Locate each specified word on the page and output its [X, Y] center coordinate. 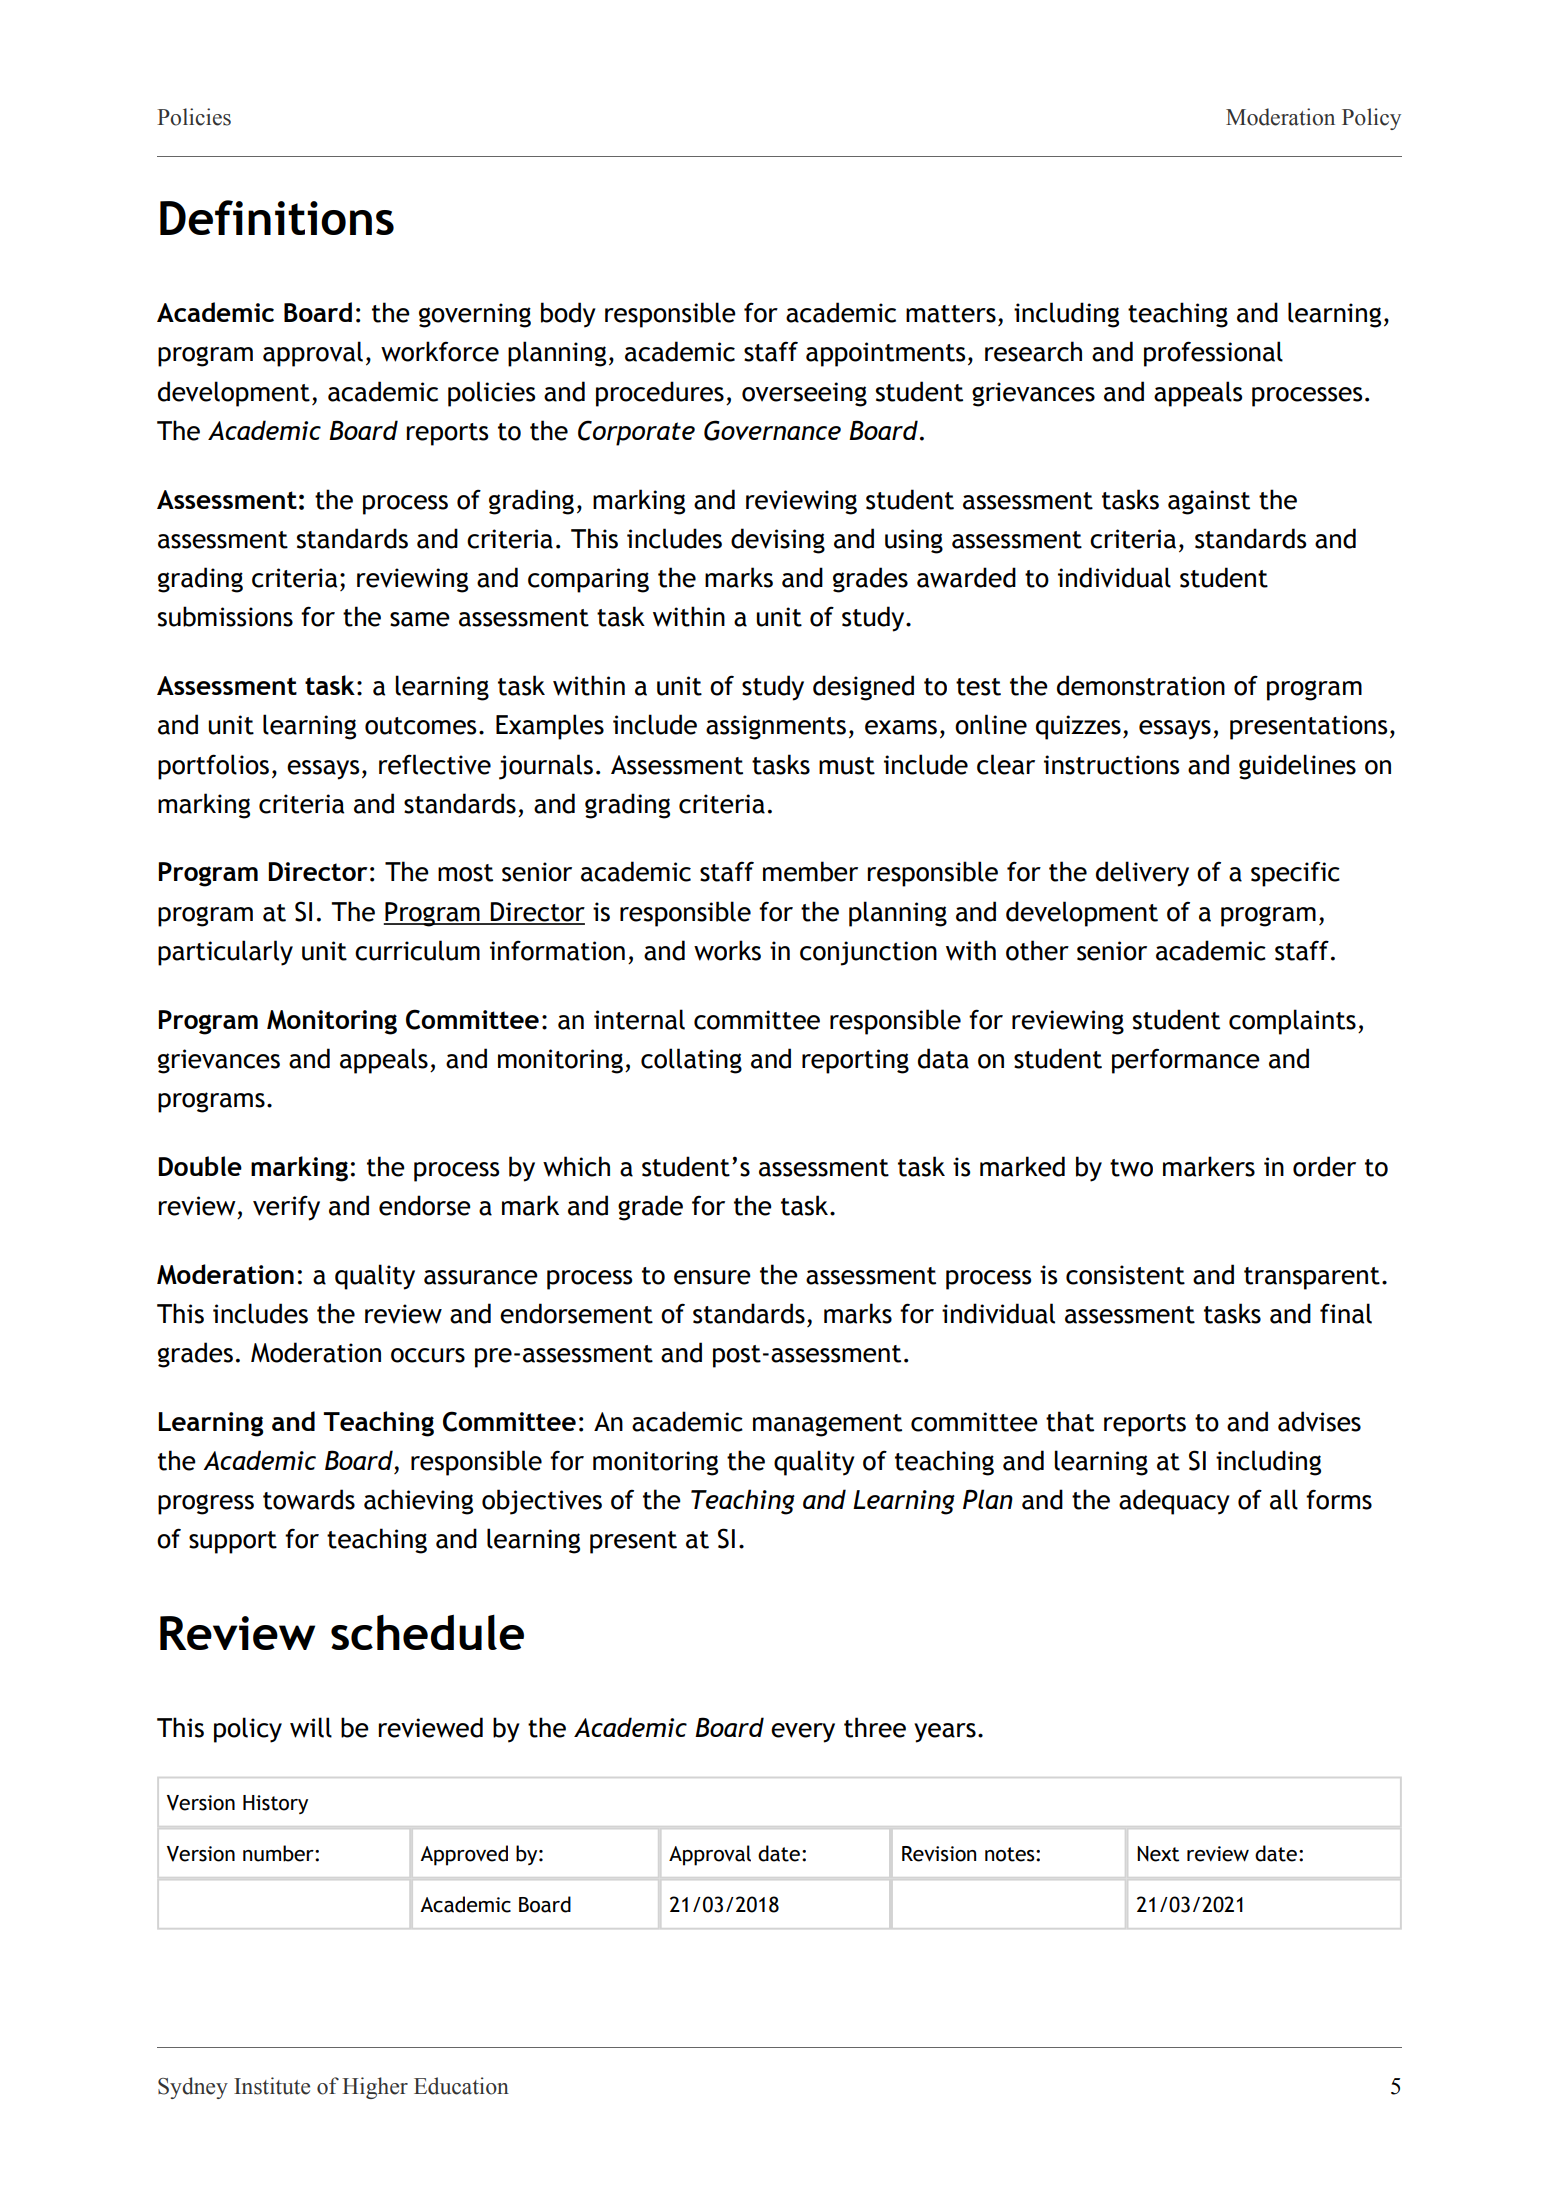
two [1131, 1168]
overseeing [804, 394]
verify [286, 1208]
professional [1213, 354]
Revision [939, 1854]
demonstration [1141, 685]
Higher [375, 2088]
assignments [776, 727]
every [803, 1733]
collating [691, 1061]
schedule [427, 1632]
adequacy [1174, 1502]
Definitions [277, 217]
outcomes [421, 726]
